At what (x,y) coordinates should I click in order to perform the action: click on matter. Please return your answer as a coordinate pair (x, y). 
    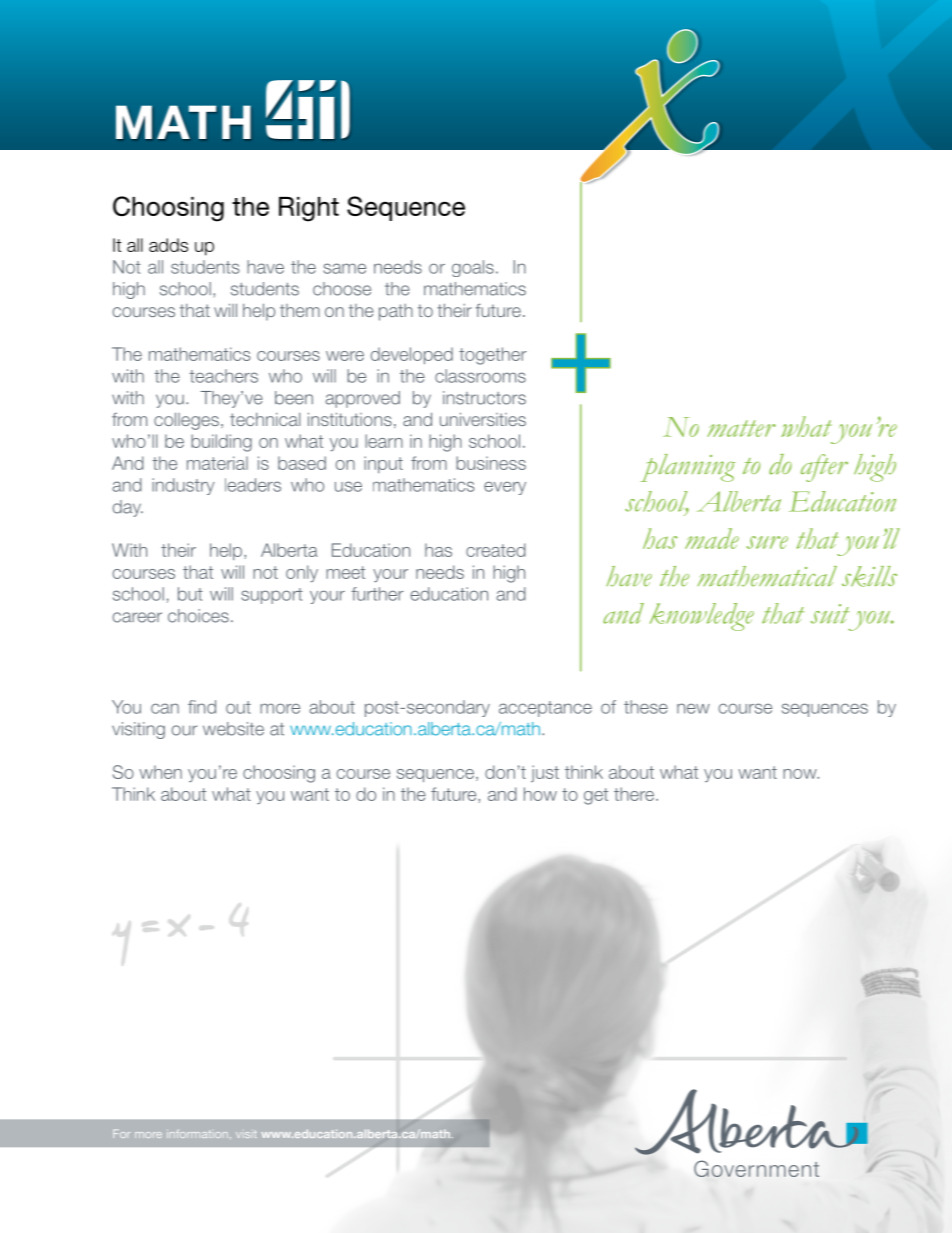
    Looking at the image, I should click on (741, 428).
